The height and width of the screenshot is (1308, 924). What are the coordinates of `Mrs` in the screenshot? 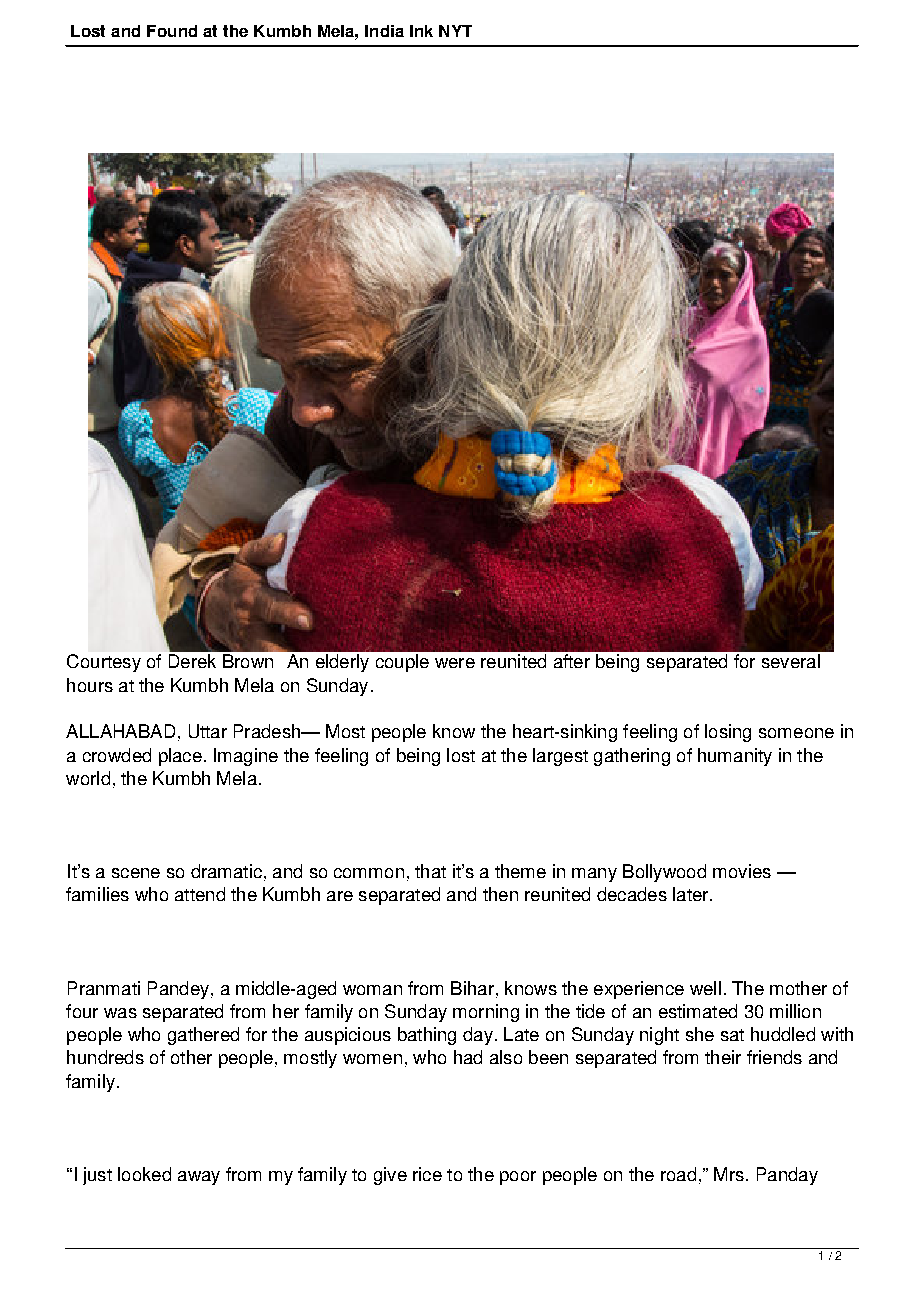 It's located at (729, 1174).
